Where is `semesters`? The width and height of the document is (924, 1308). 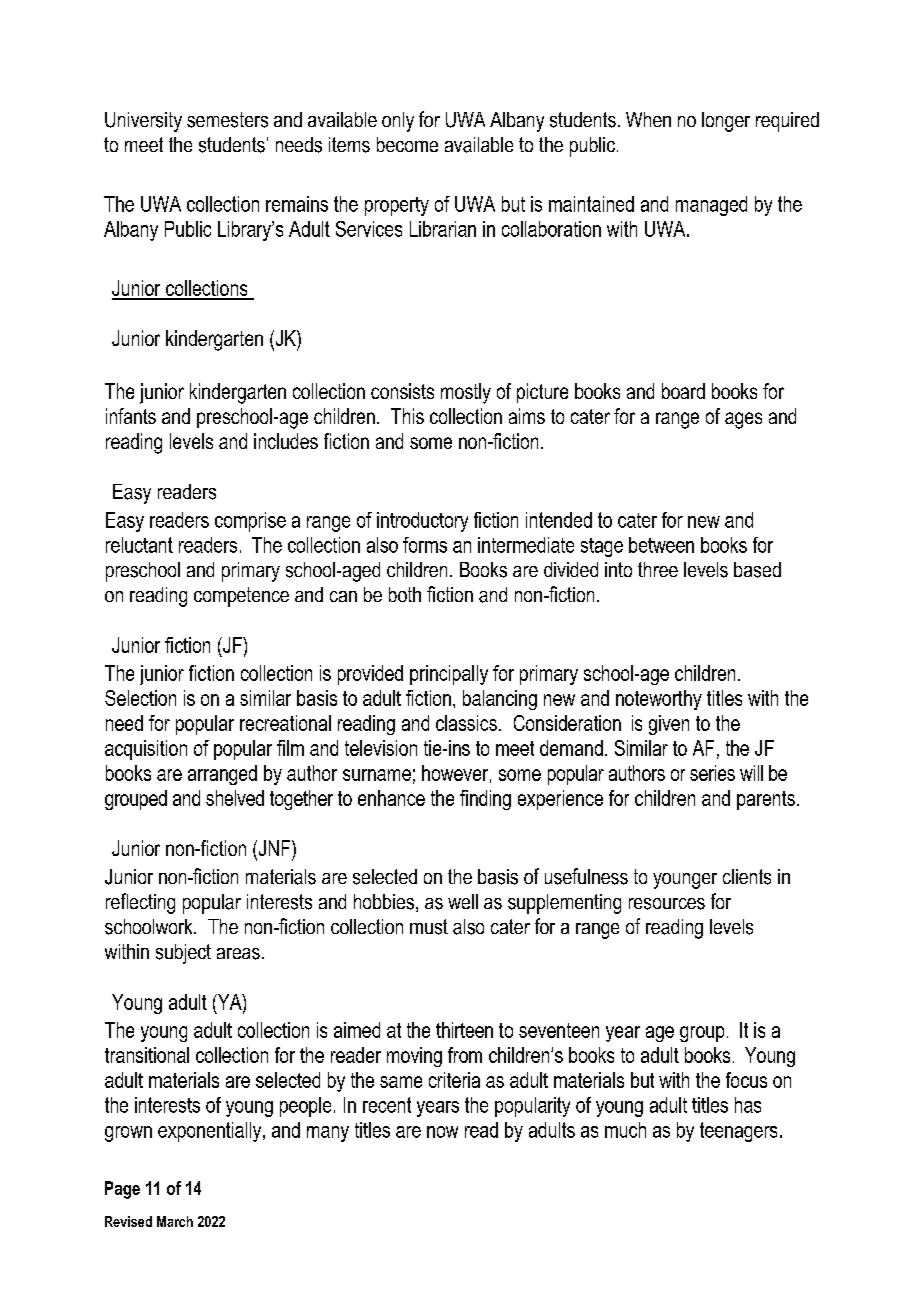 semesters is located at coordinates (227, 120).
